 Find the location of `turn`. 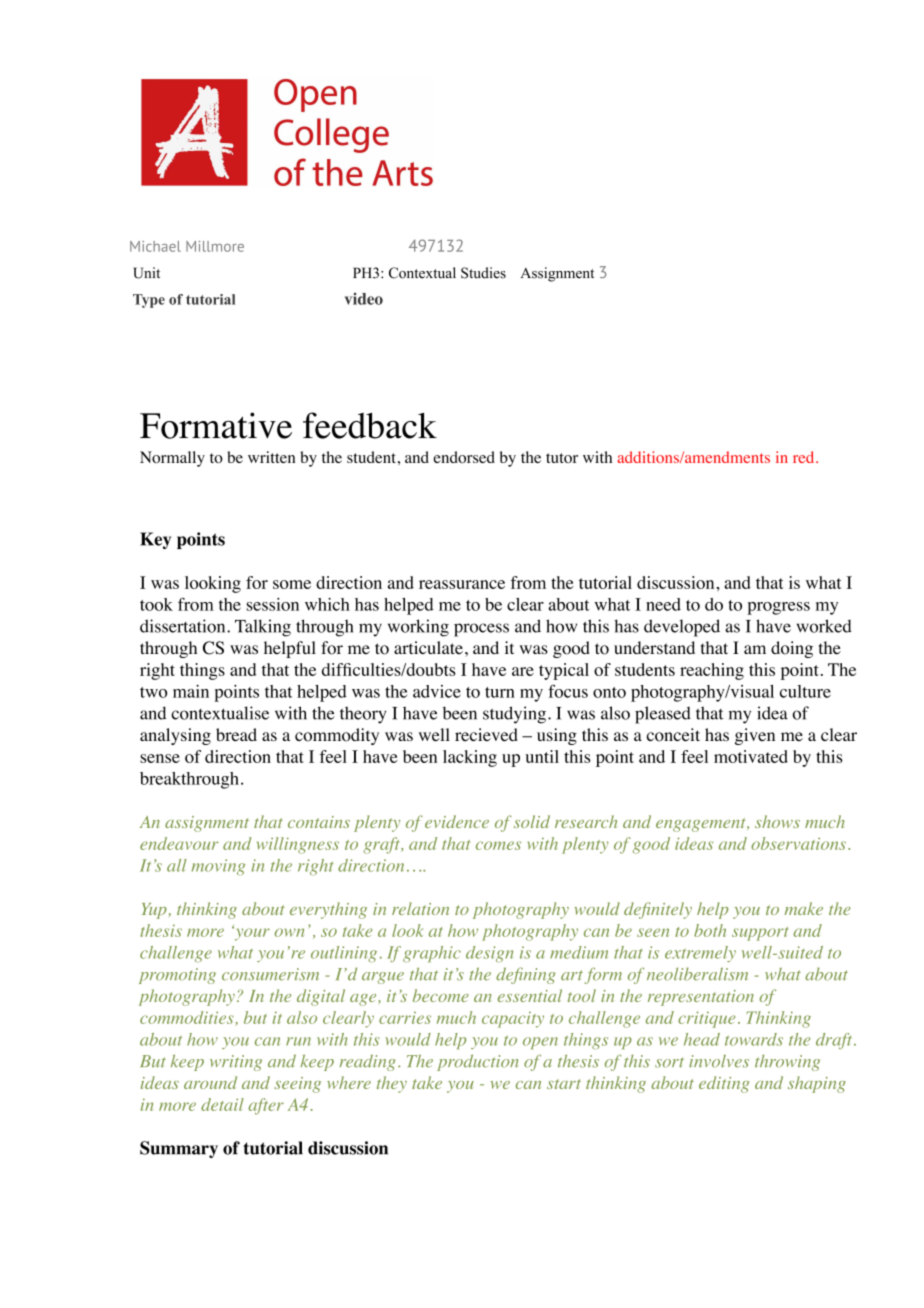

turn is located at coordinates (500, 692).
